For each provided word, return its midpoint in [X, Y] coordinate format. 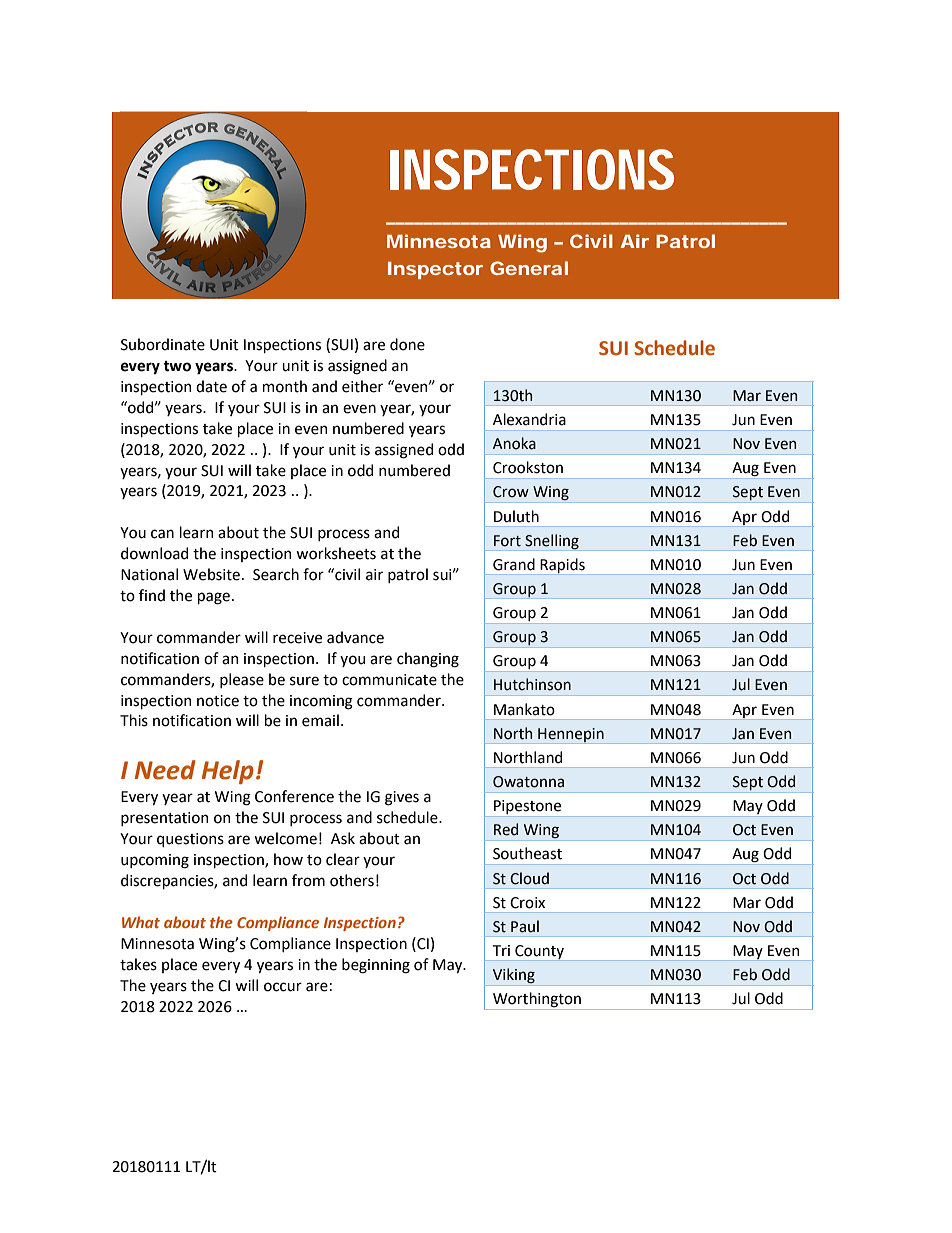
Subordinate [163, 344]
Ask [343, 838]
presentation [164, 819]
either [362, 386]
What [141, 922]
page [214, 598]
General [529, 268]
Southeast [527, 853]
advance [355, 637]
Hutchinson [532, 684]
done [407, 344]
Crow [511, 492]
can [162, 534]
